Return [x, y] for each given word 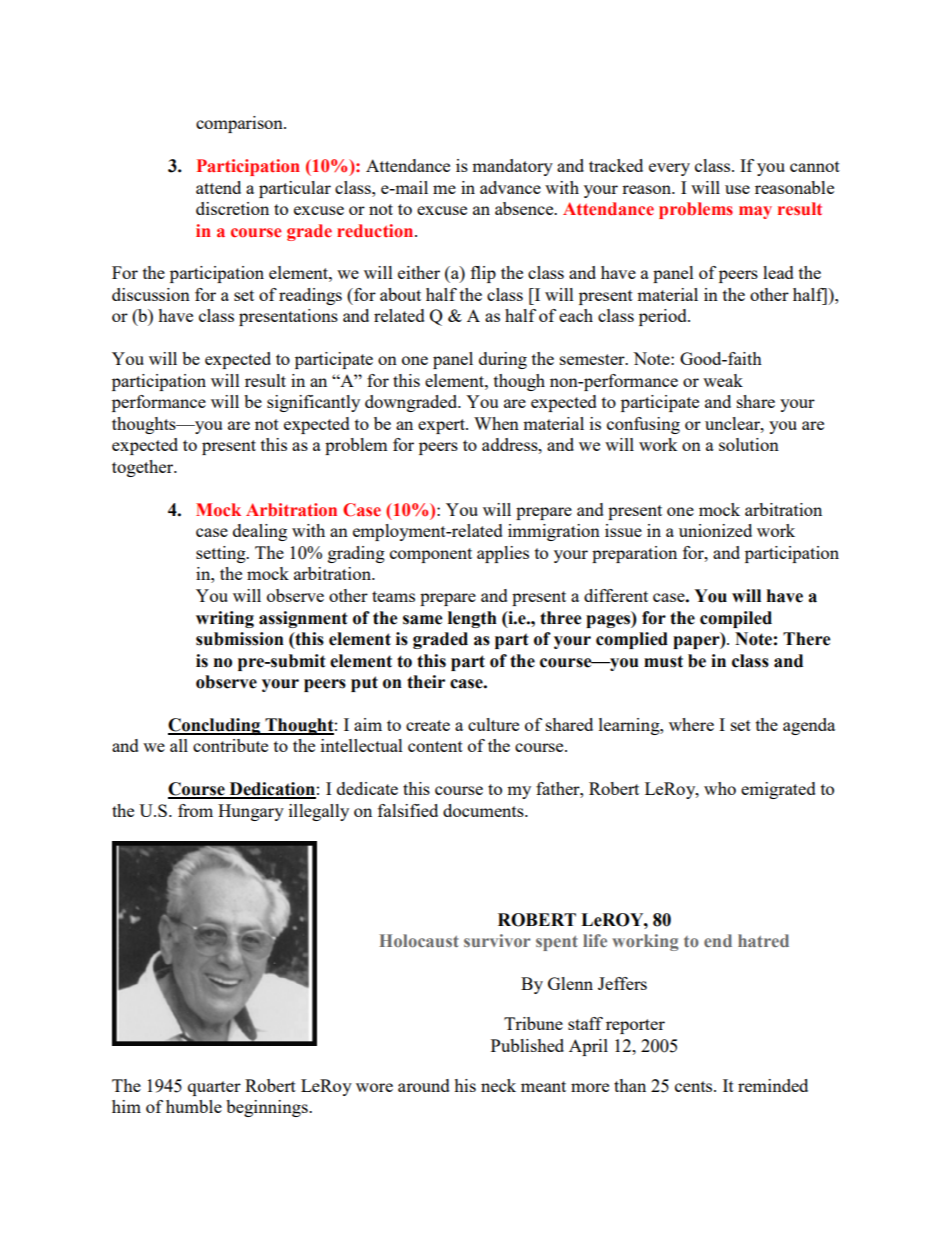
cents [695, 1086]
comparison [240, 124]
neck [498, 1085]
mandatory [512, 167]
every [669, 169]
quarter [214, 1088]
